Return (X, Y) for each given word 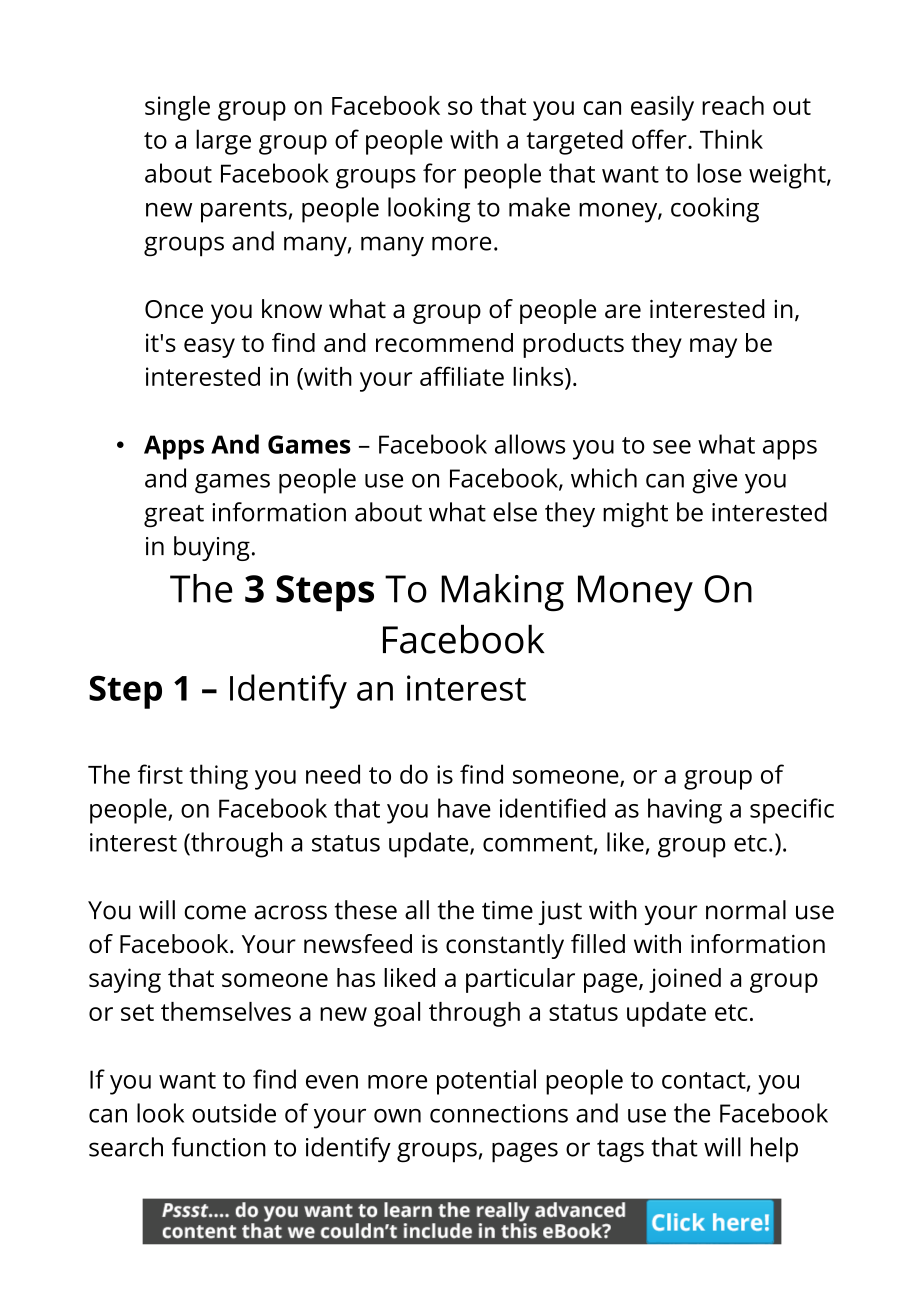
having (685, 811)
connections (499, 1113)
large (223, 142)
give (714, 481)
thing (218, 777)
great (174, 516)
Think (731, 139)
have (464, 808)
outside (234, 1113)
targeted (574, 142)
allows (530, 444)
